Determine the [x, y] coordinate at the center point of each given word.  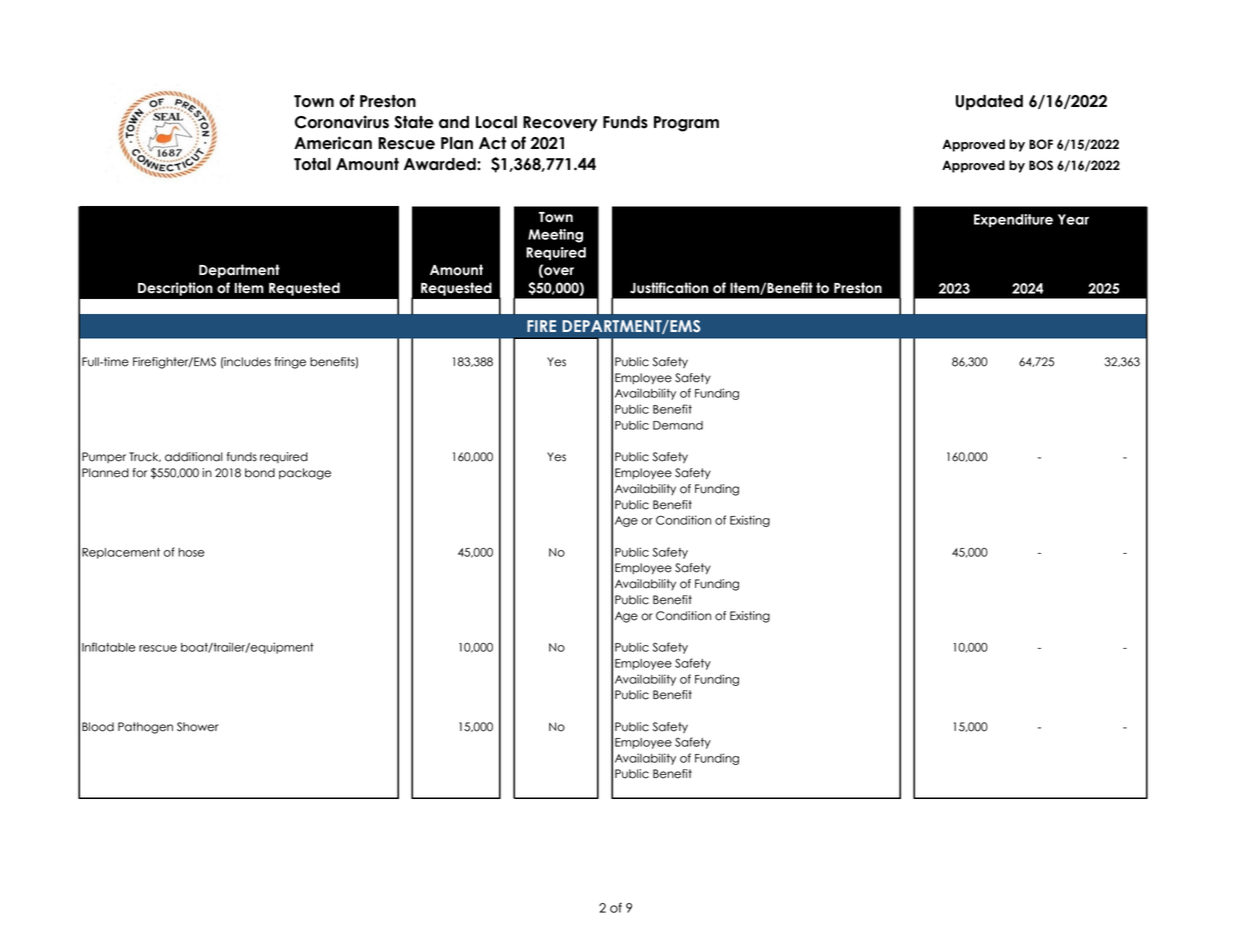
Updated [989, 102]
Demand [678, 425]
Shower [198, 727]
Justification [669, 288]
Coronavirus [342, 122]
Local [496, 122]
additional [194, 457]
